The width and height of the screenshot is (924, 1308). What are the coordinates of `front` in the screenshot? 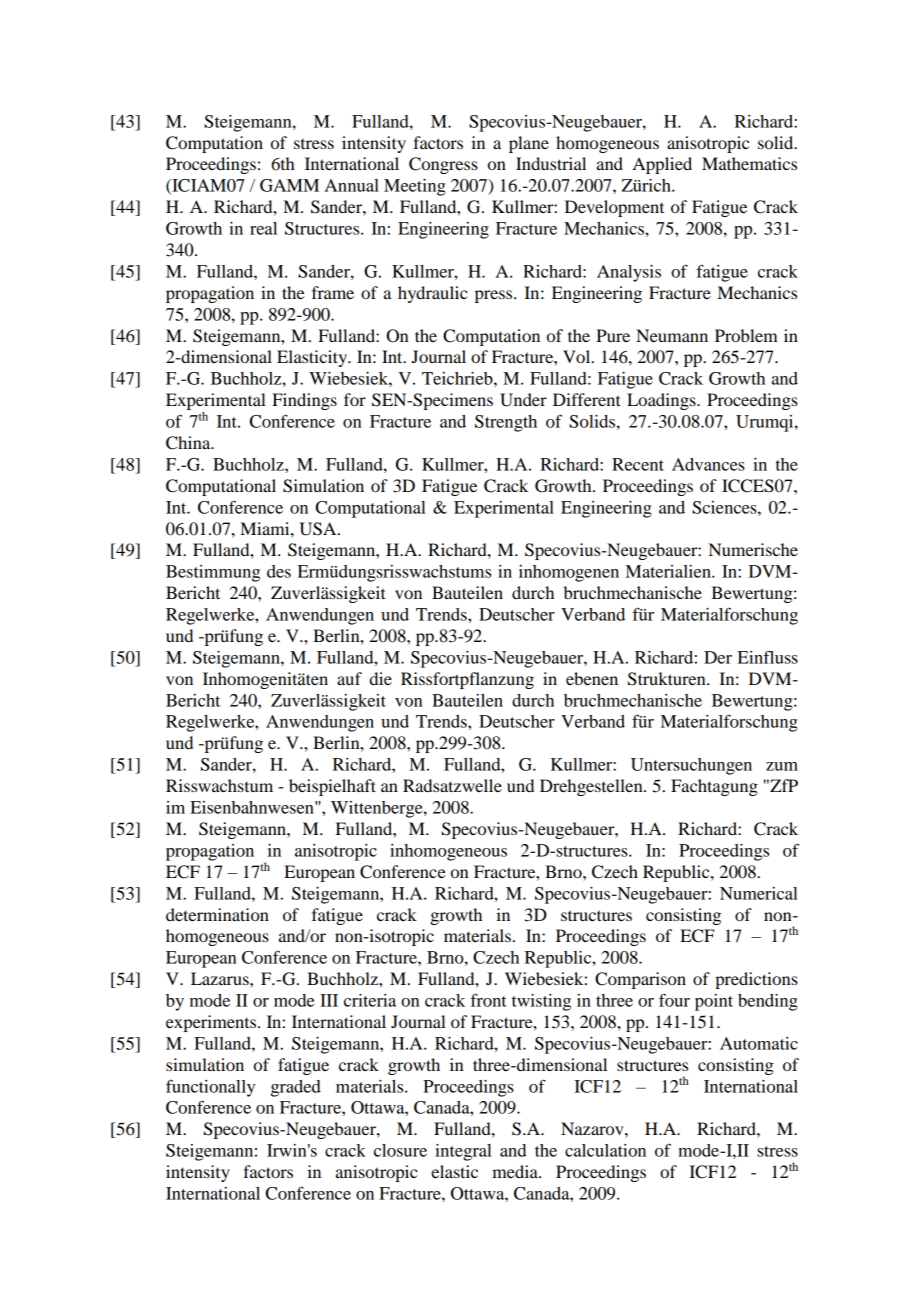 It's located at (488, 1000).
